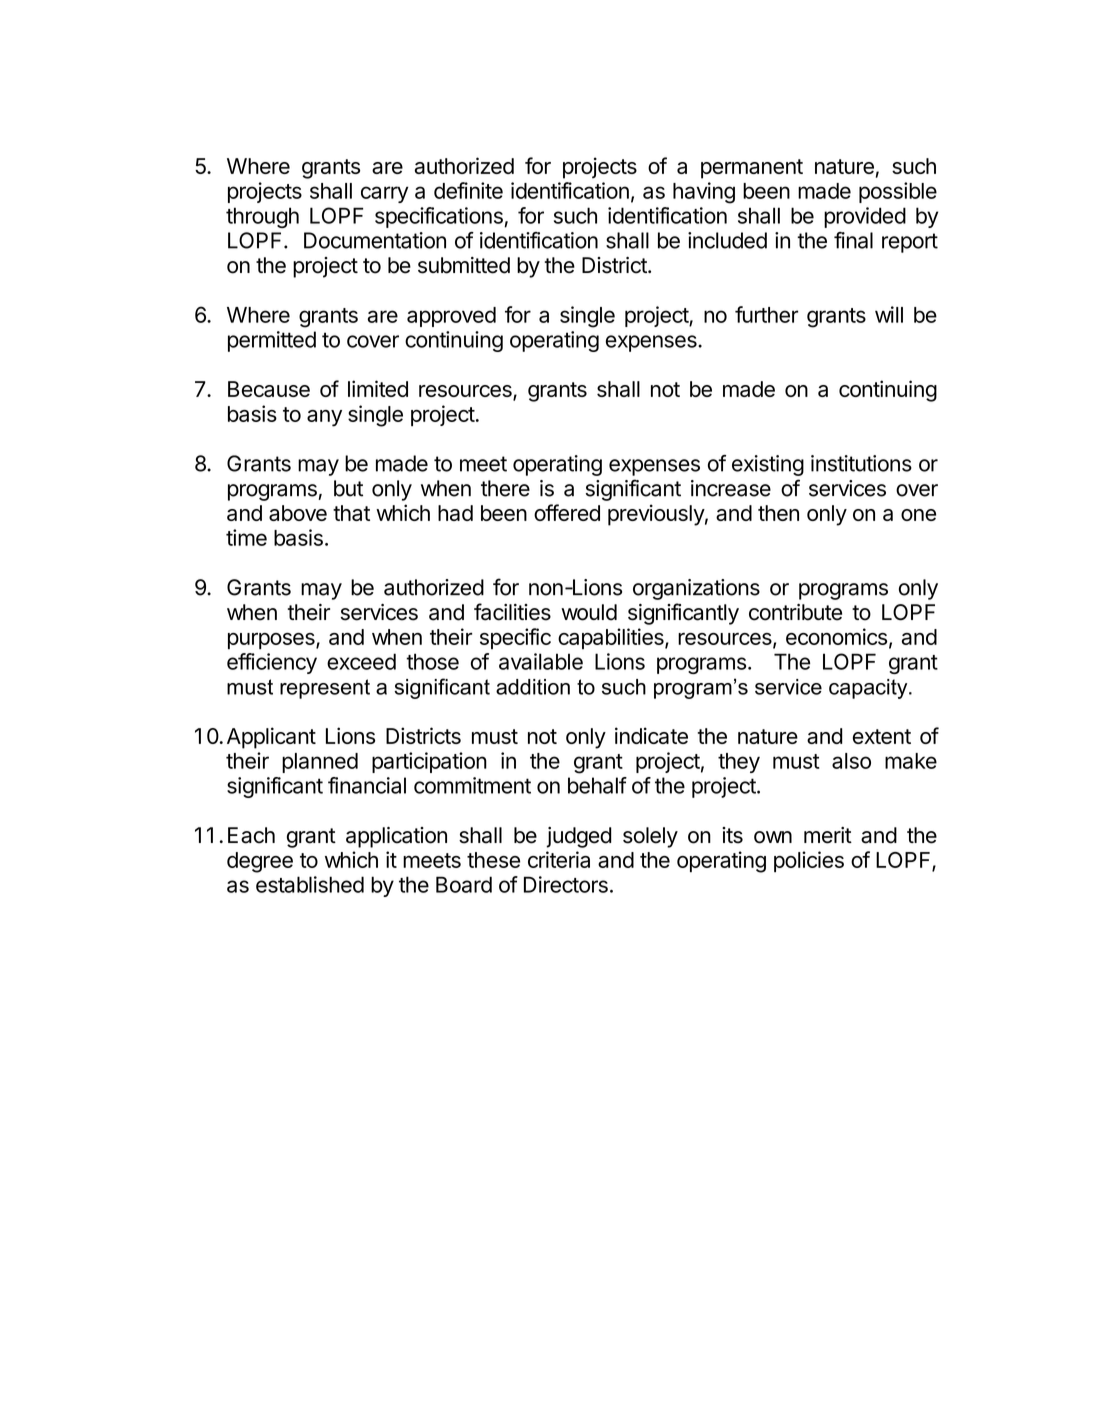  Describe the element at coordinates (861, 463) in the screenshot. I see `institutions` at that location.
